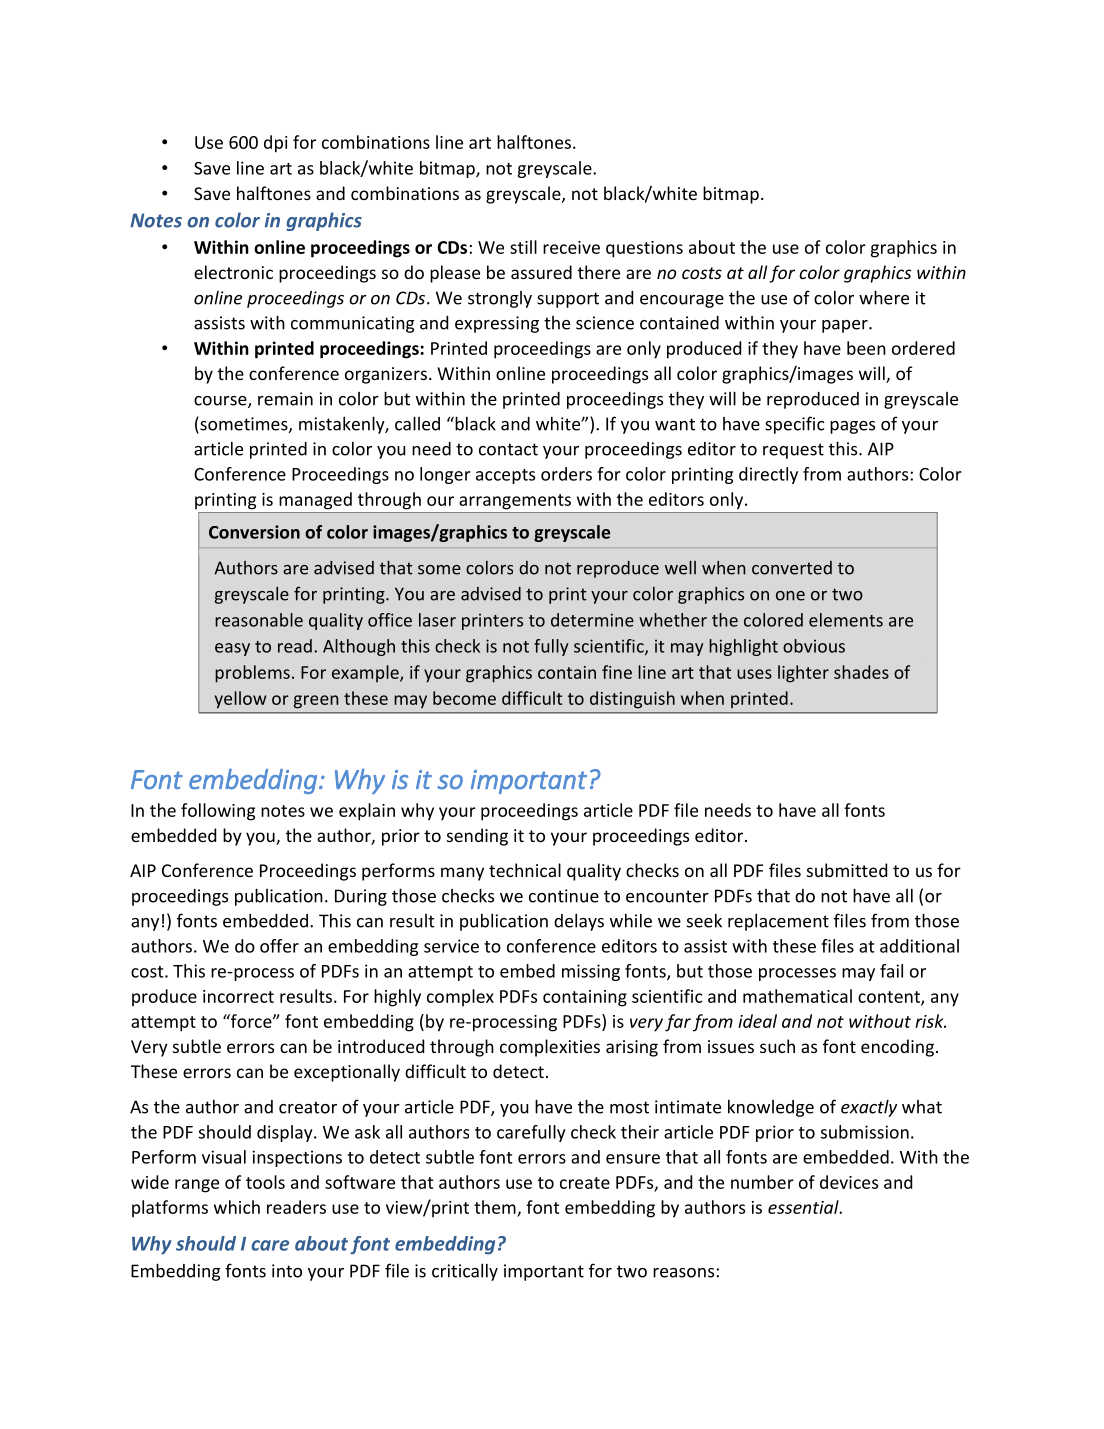 The image size is (1104, 1429). I want to click on critically, so click(465, 1272).
